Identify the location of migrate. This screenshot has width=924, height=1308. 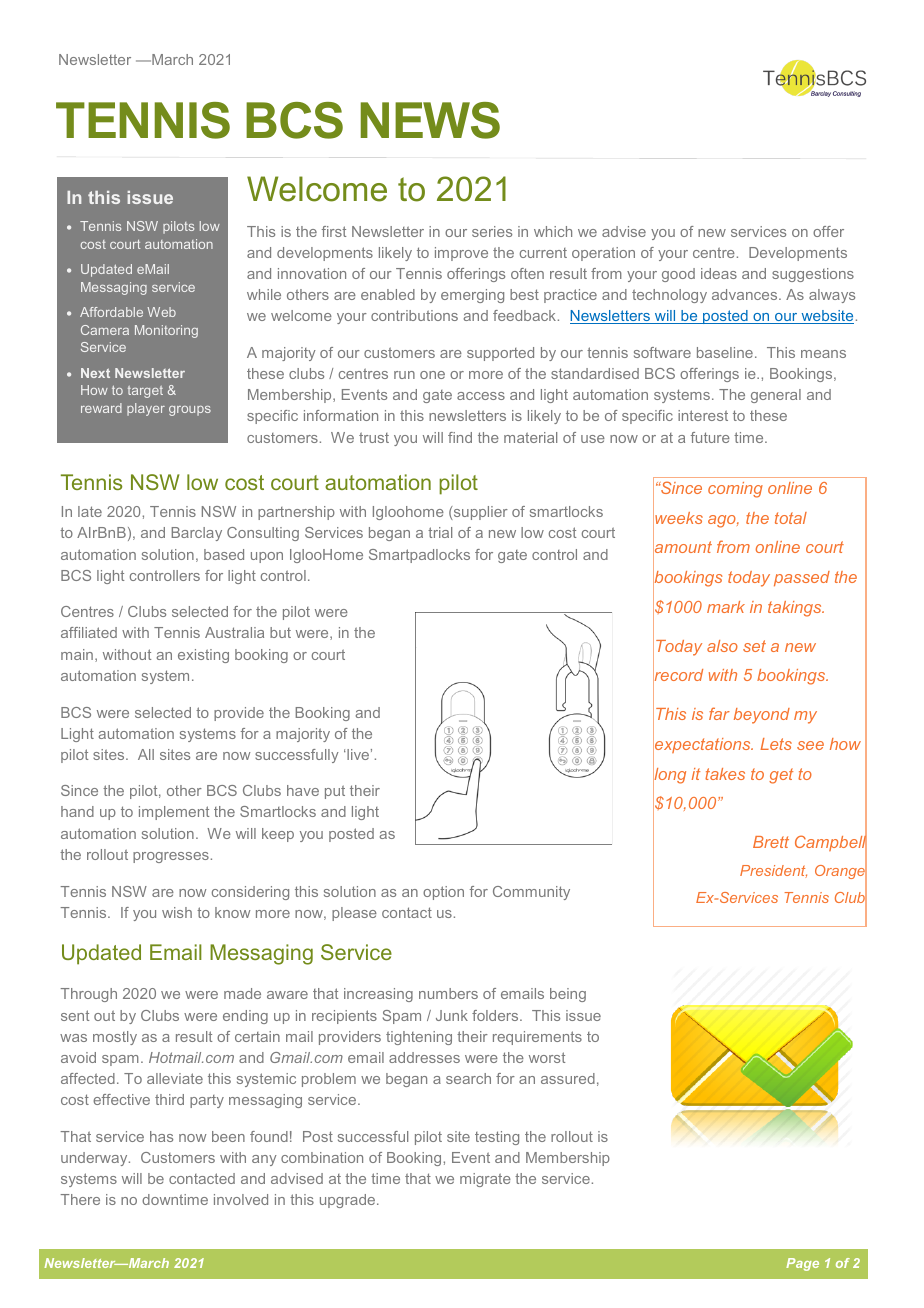
(485, 1180).
